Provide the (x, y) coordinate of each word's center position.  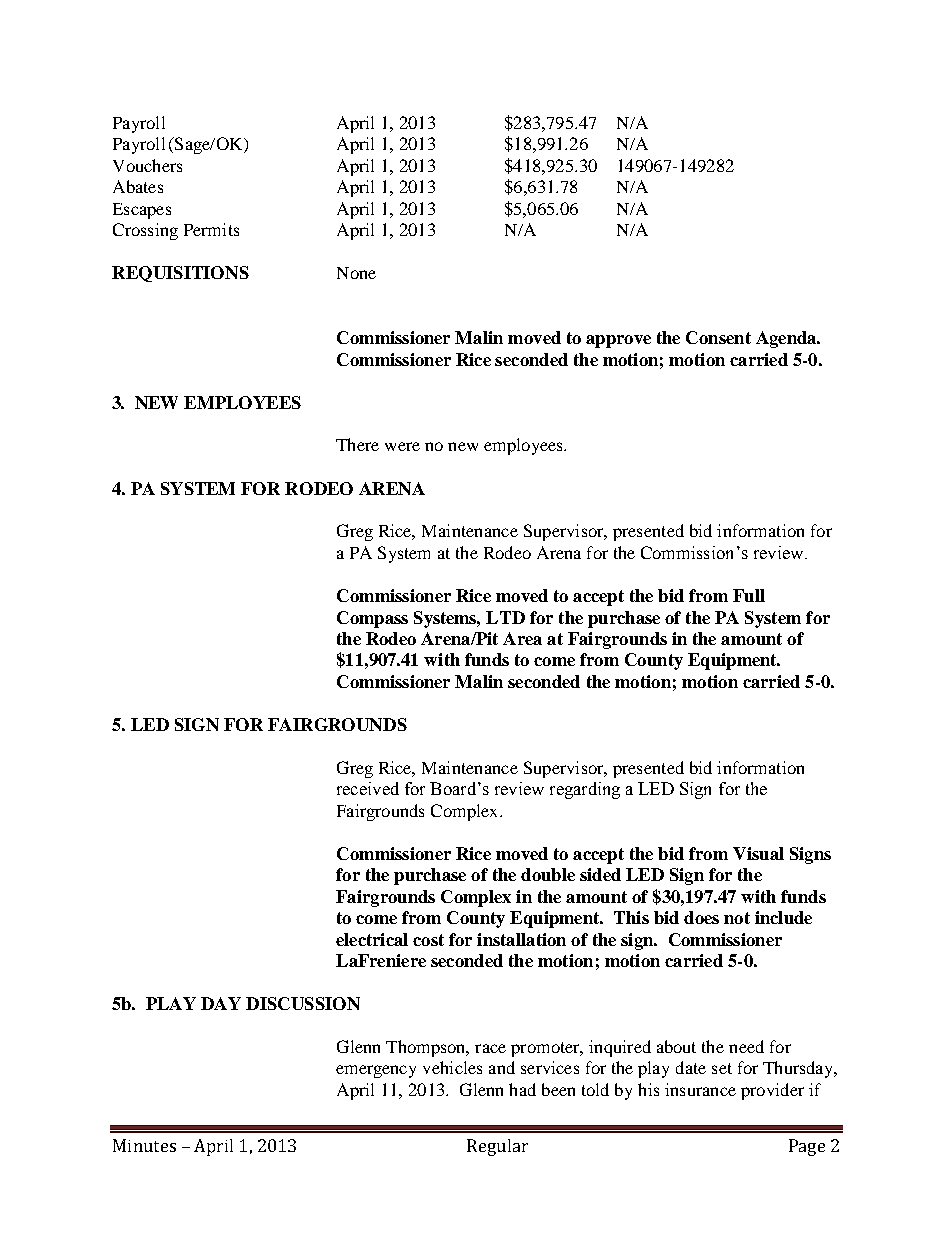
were (402, 446)
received (368, 788)
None (356, 273)
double (548, 874)
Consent (718, 337)
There (357, 444)
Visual (758, 853)
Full (749, 595)
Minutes (144, 1145)
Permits (211, 229)
